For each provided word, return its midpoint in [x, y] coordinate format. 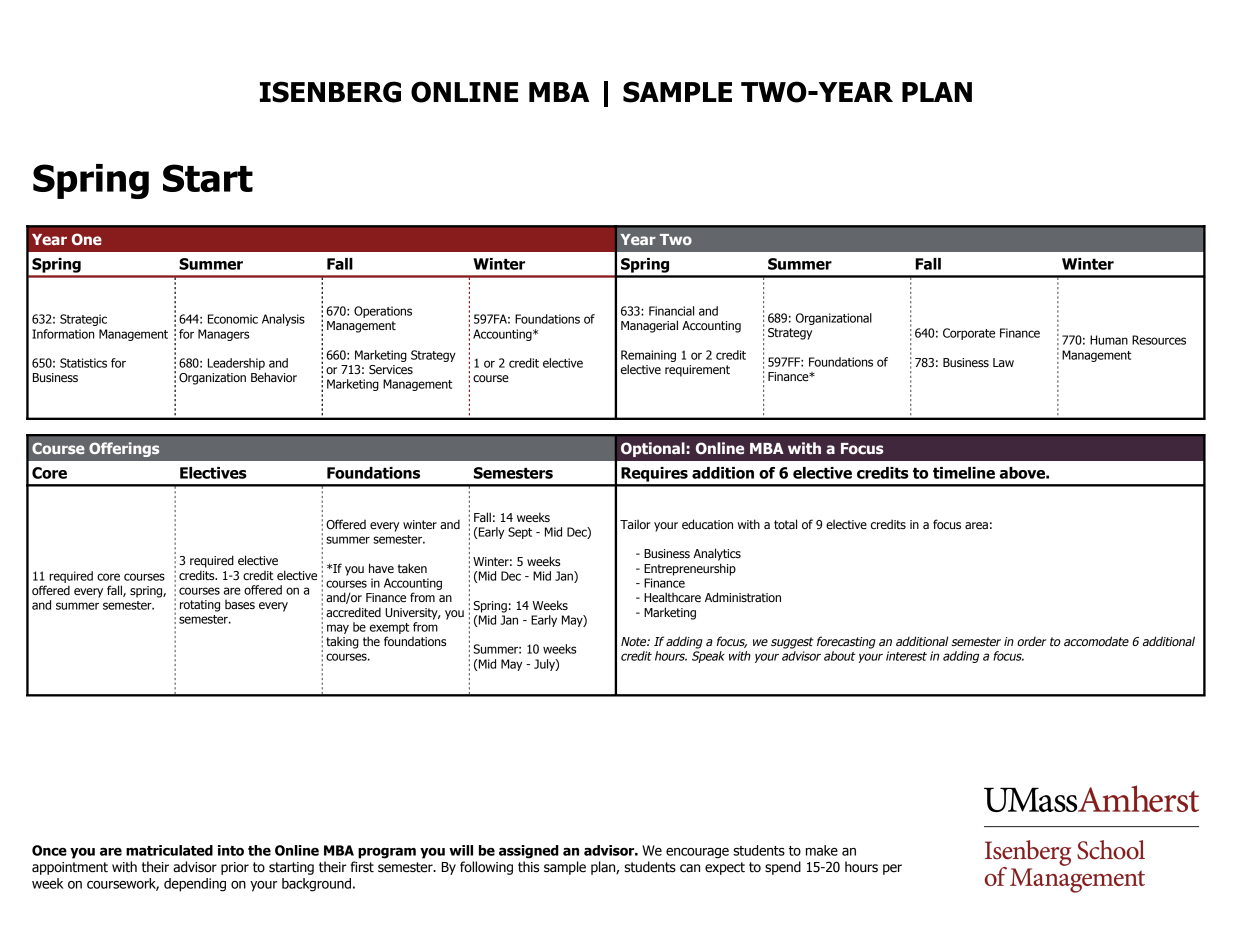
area [976, 526]
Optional [653, 449]
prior [235, 868]
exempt [390, 628]
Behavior [274, 377]
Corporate [969, 334]
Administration [743, 597]
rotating [200, 606]
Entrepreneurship [690, 569]
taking [342, 643]
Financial [671, 311]
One [87, 239]
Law [1003, 362]
